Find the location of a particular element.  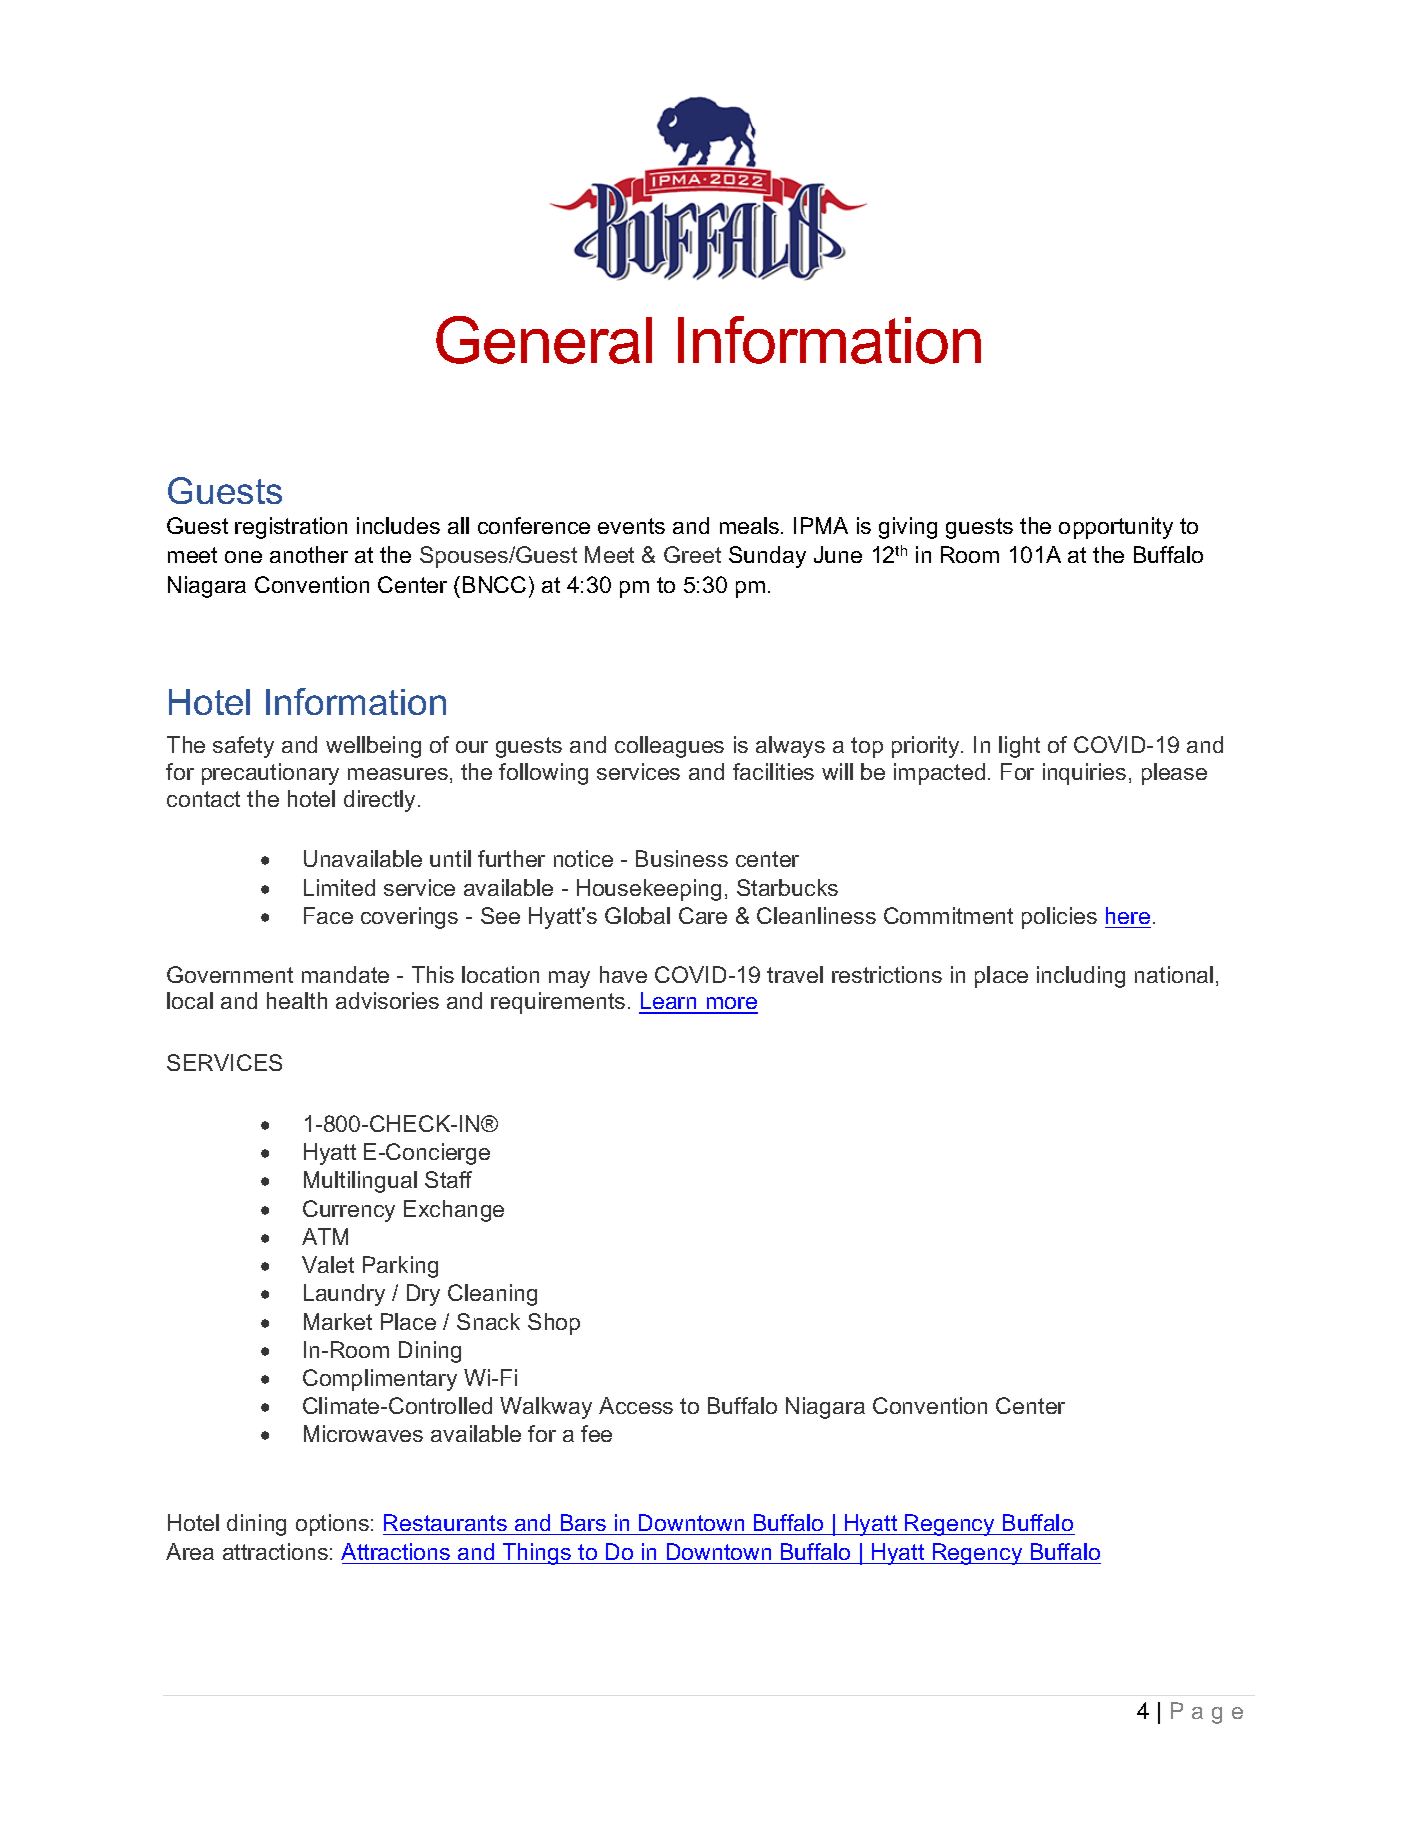

Things is located at coordinates (537, 1554).
